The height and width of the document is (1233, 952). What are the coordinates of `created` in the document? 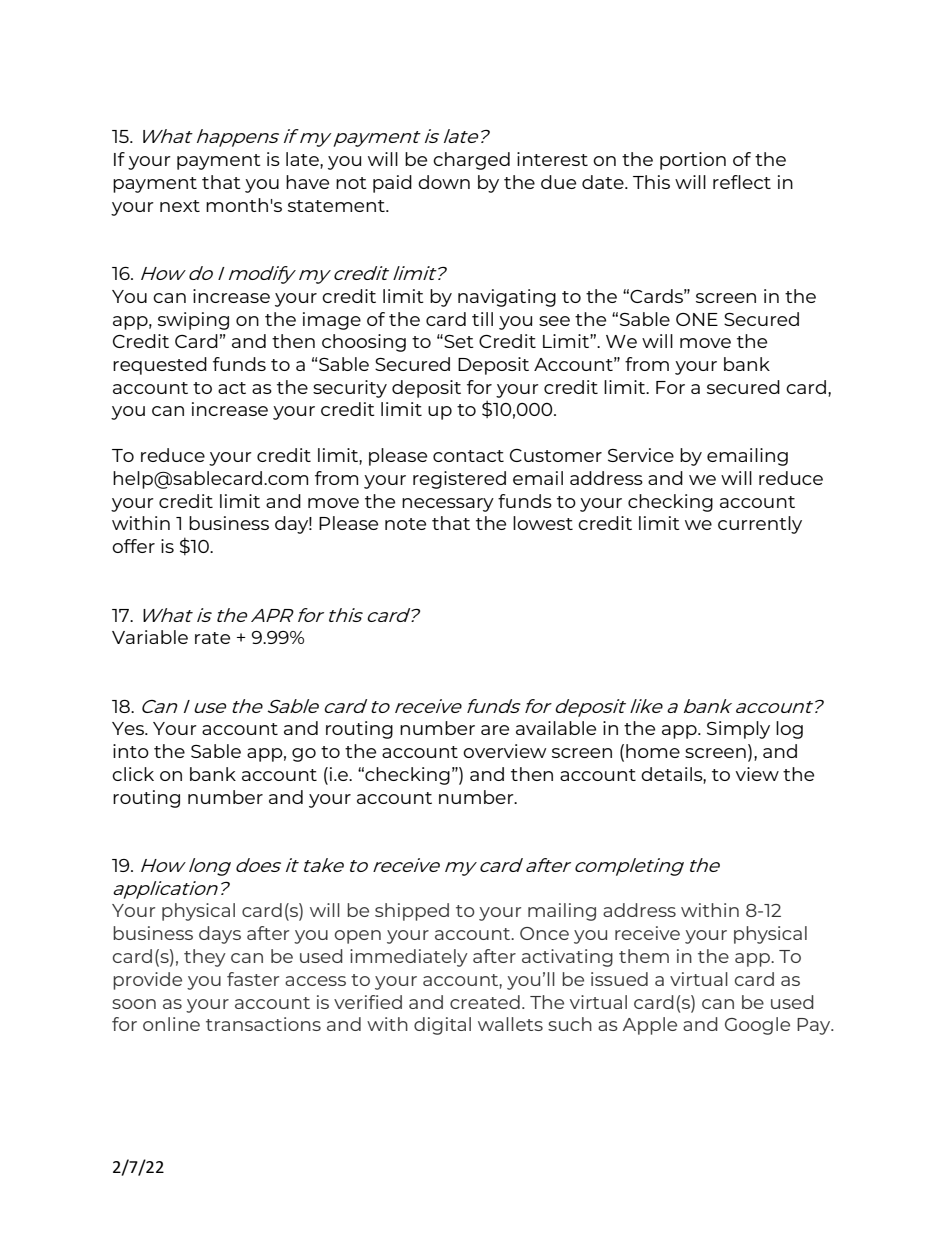 It's located at (485, 1002).
